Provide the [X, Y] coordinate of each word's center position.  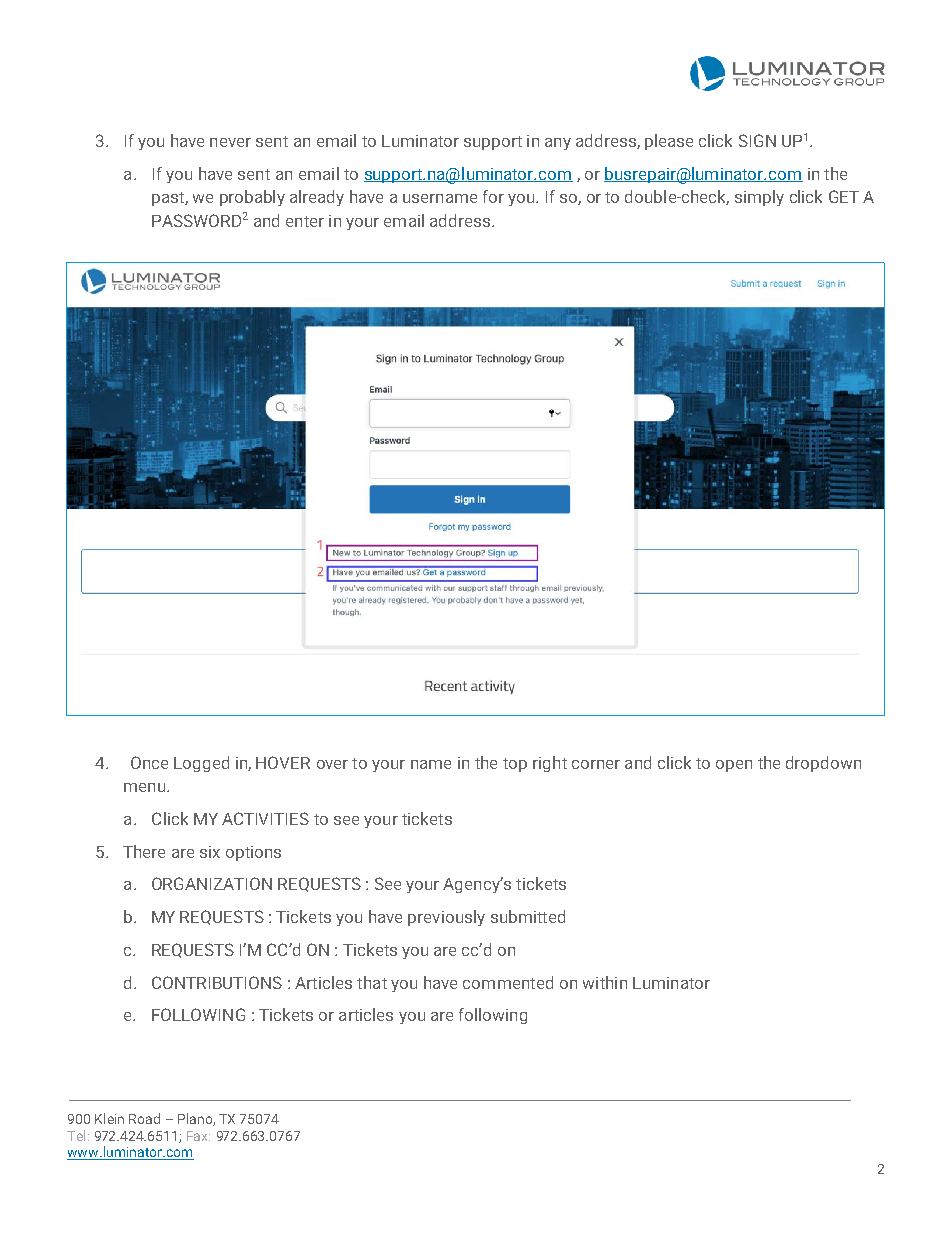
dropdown [823, 764]
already [317, 198]
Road [144, 1118]
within [605, 982]
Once [149, 762]
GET [844, 196]
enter [305, 221]
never [230, 142]
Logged [201, 764]
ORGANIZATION [212, 883]
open [734, 766]
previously [446, 918]
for [493, 196]
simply [759, 198]
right [550, 764]
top [515, 765]
